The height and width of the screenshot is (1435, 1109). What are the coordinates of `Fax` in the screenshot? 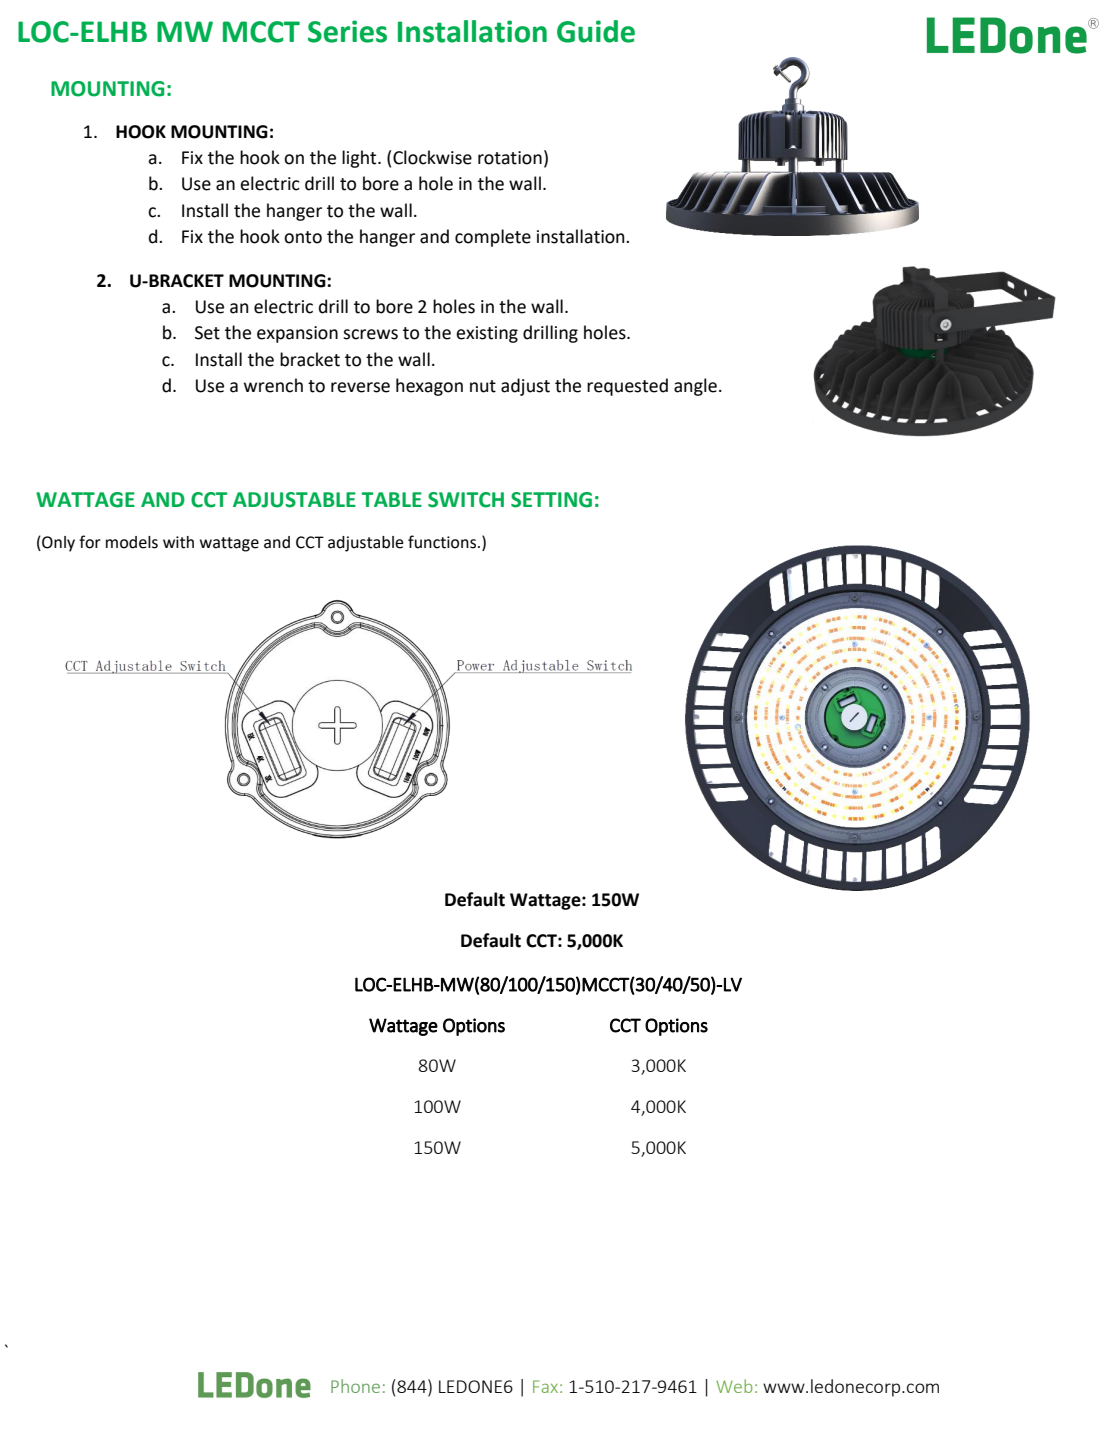 It's located at (545, 1386).
